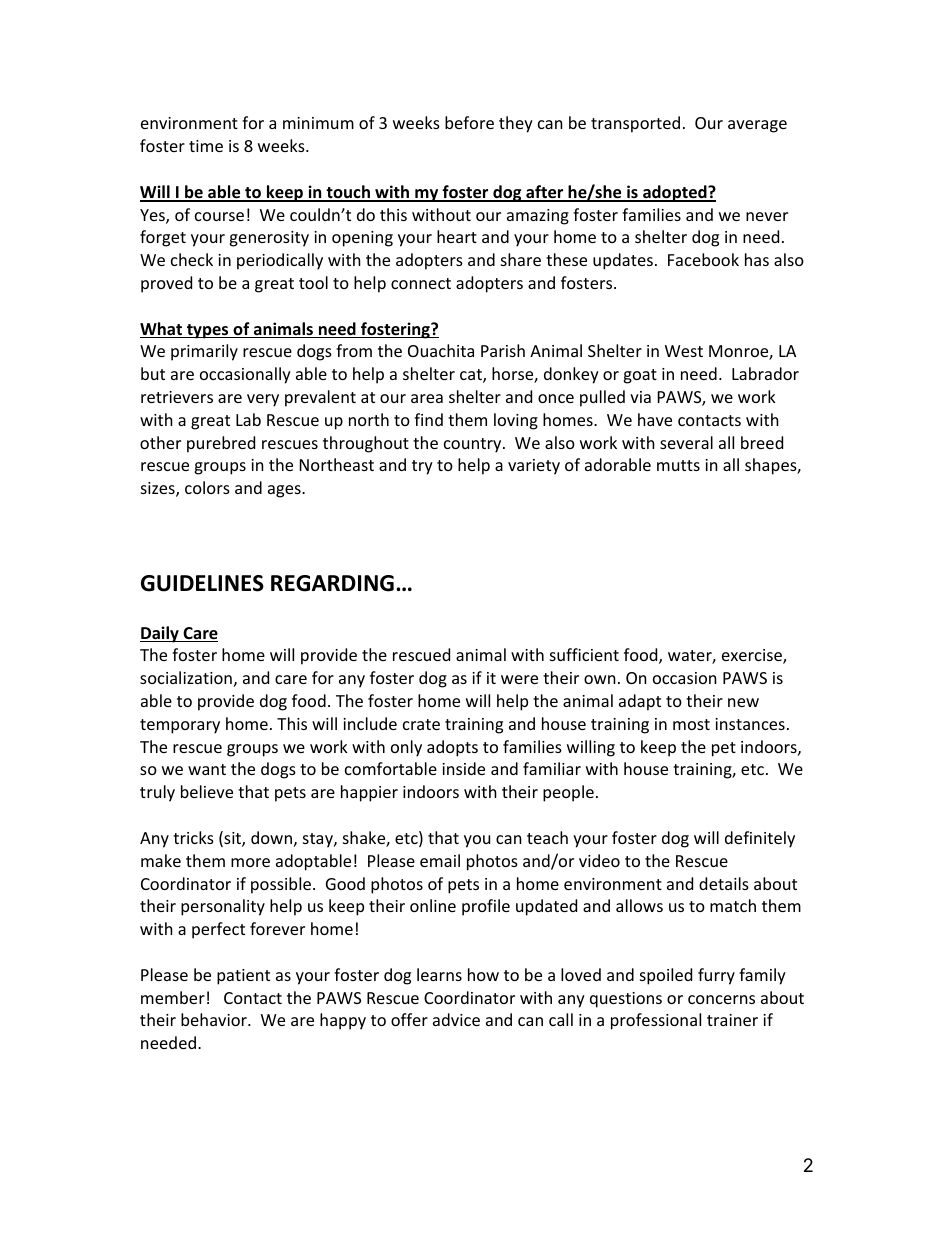  I want to click on temporary, so click(180, 726).
